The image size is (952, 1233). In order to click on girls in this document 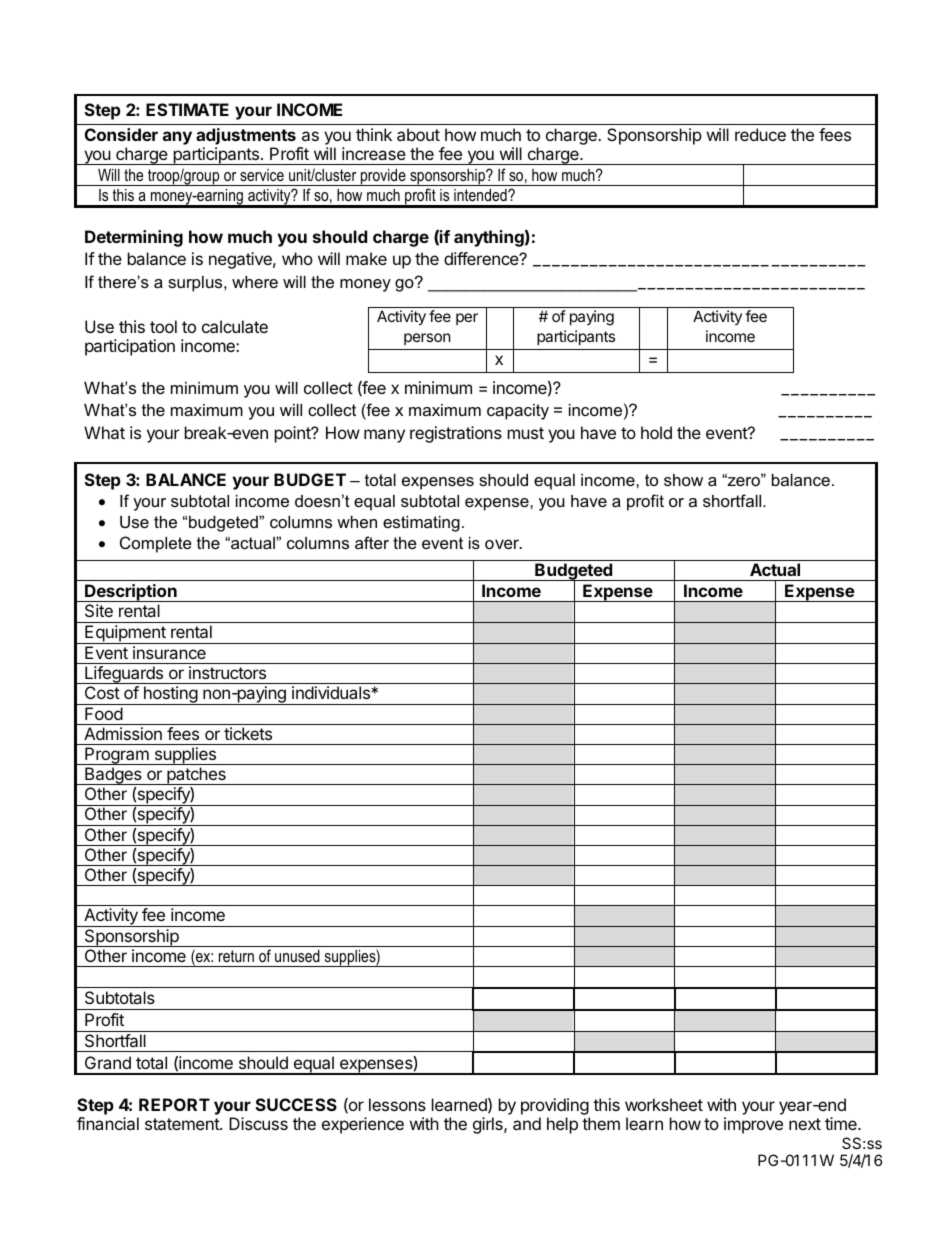, I will do `click(489, 1125)`.
